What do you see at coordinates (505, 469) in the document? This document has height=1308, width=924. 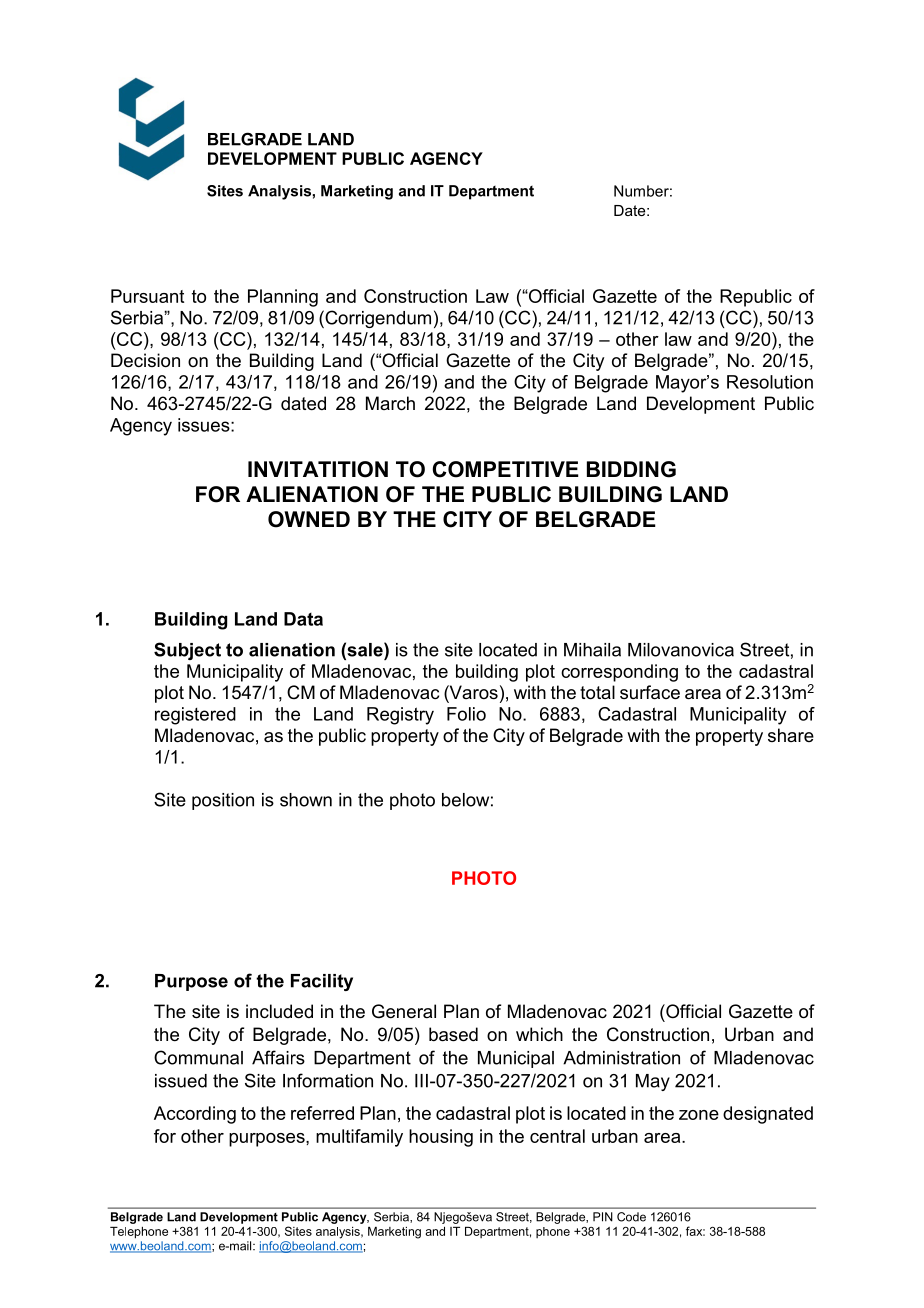 I see `COMPETITIVE` at bounding box center [505, 469].
